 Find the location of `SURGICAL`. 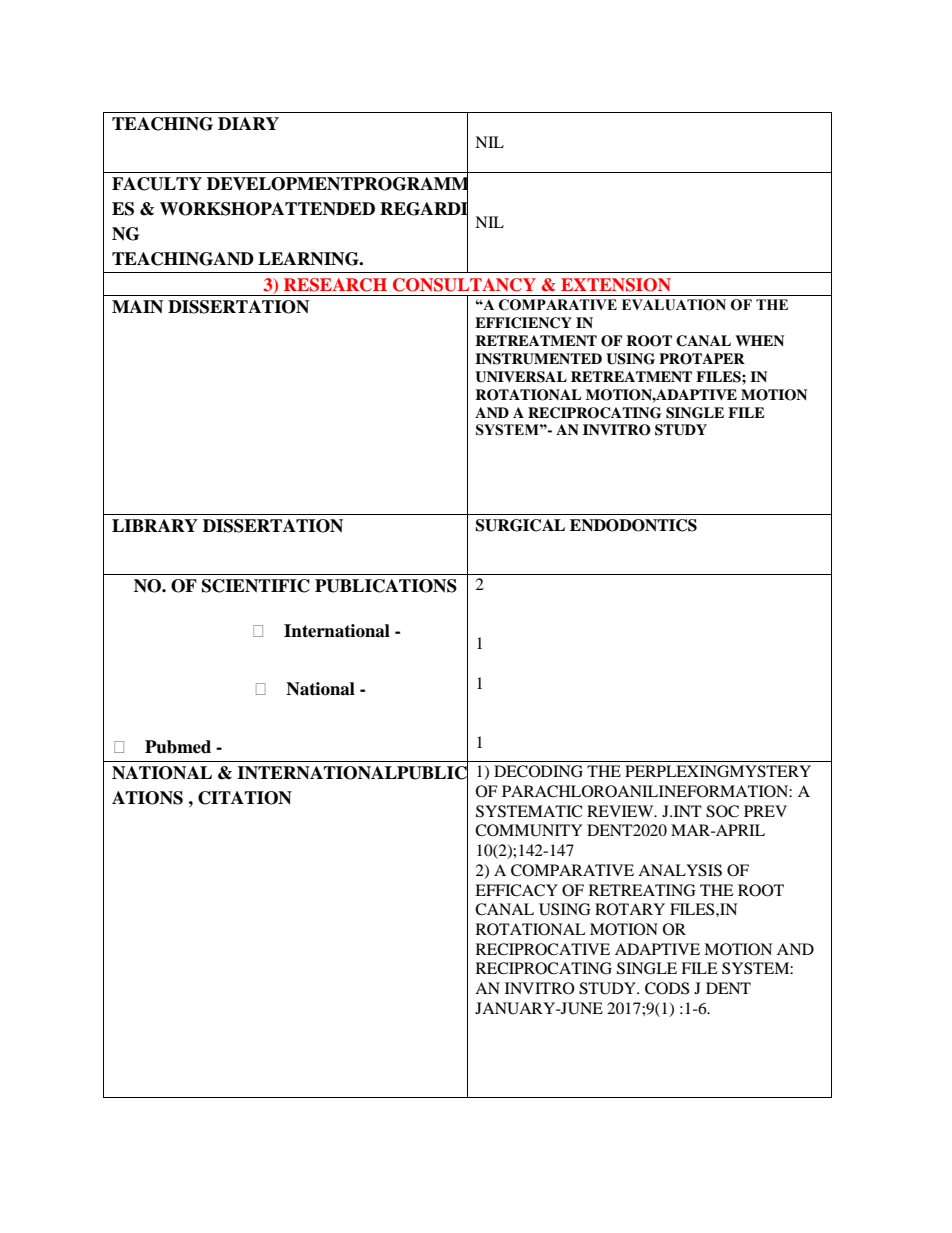

SURGICAL is located at coordinates (520, 525).
